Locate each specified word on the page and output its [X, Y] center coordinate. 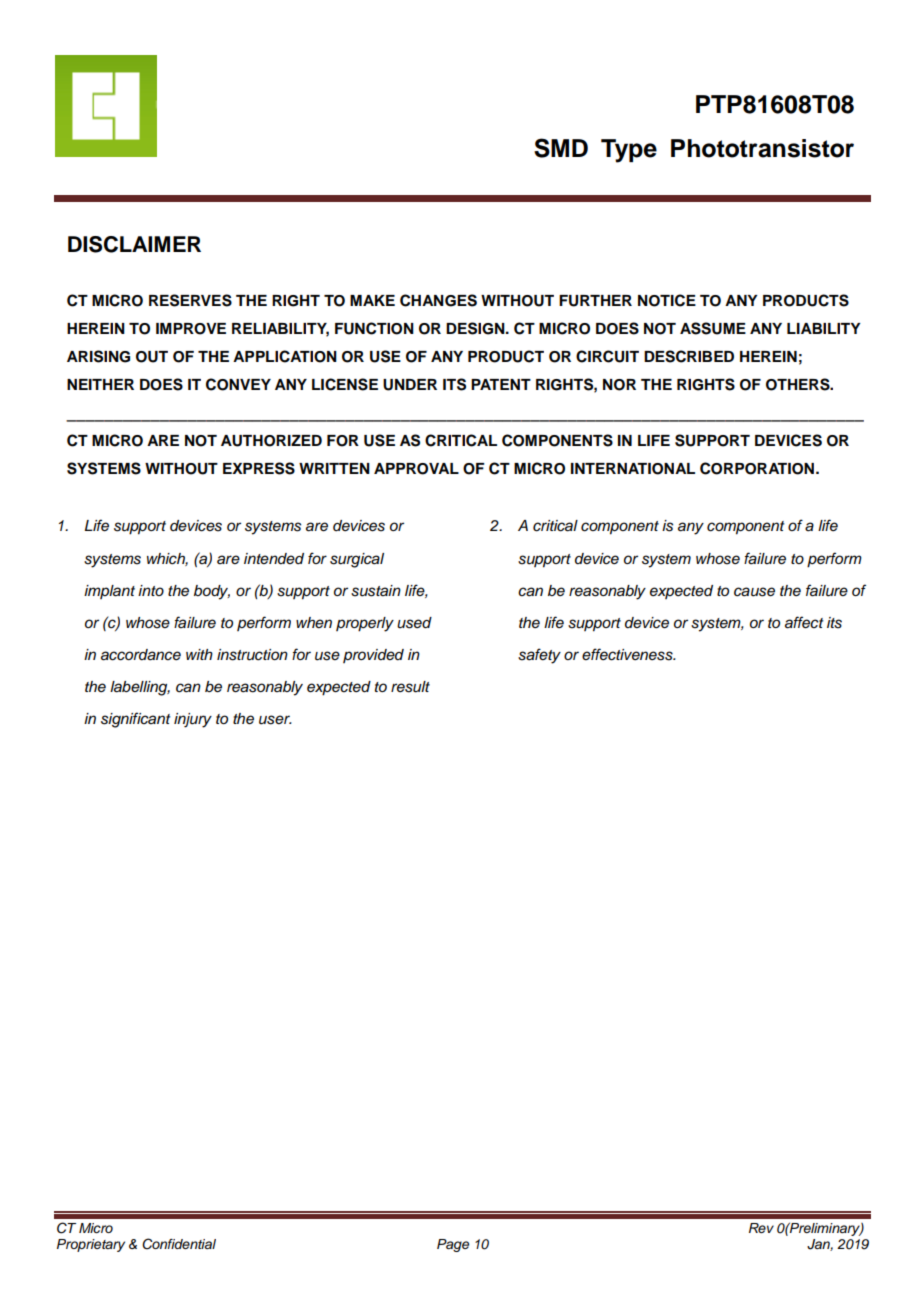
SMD [561, 148]
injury [193, 720]
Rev [761, 1228]
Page [453, 1245]
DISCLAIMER [134, 244]
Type [629, 151]
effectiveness [628, 654]
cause [754, 592]
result [410, 687]
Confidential [179, 1244]
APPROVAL [416, 469]
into [151, 590]
